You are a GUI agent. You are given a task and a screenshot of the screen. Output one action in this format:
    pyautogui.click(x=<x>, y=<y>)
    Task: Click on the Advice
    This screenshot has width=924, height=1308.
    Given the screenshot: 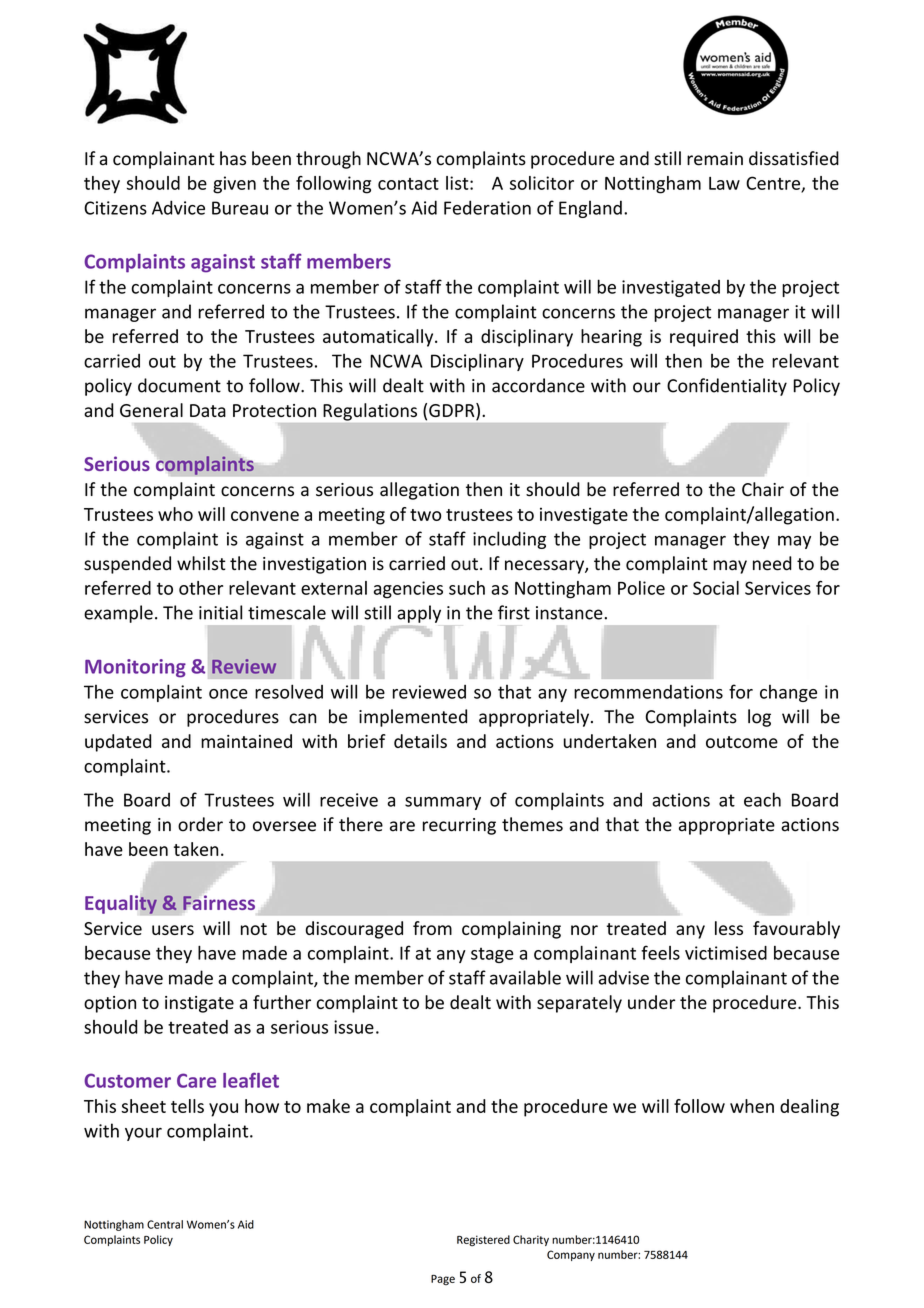 What is the action you would take?
    pyautogui.click(x=178, y=207)
